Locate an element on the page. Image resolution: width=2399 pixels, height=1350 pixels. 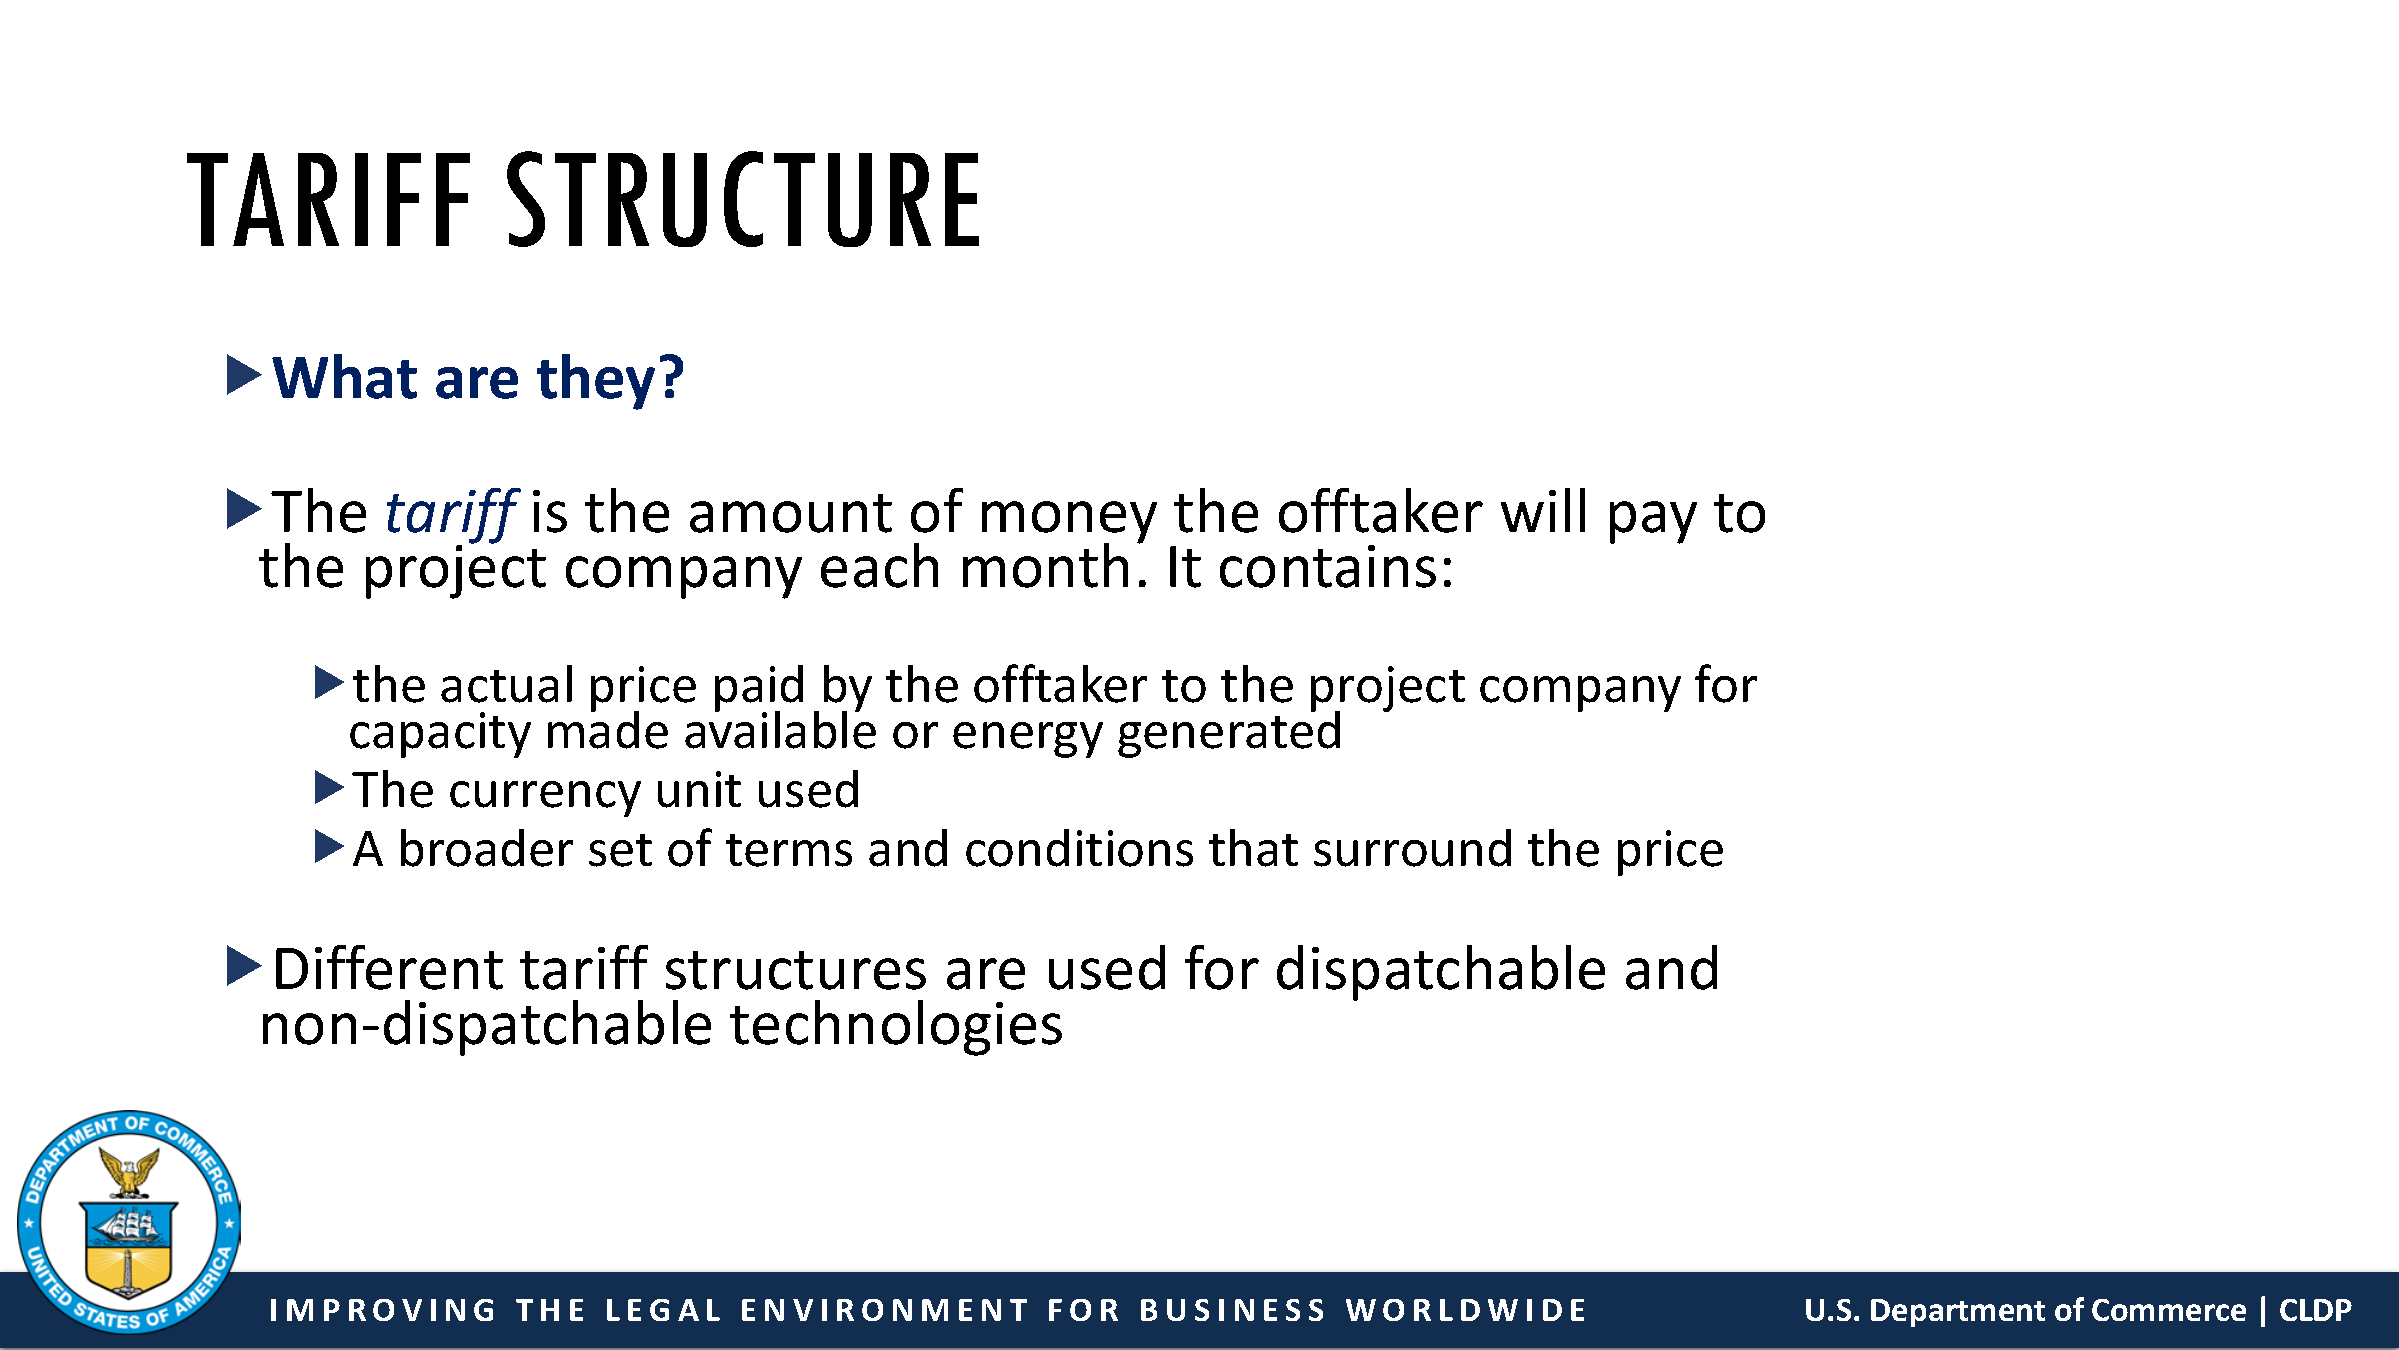
surround is located at coordinates (1412, 848).
